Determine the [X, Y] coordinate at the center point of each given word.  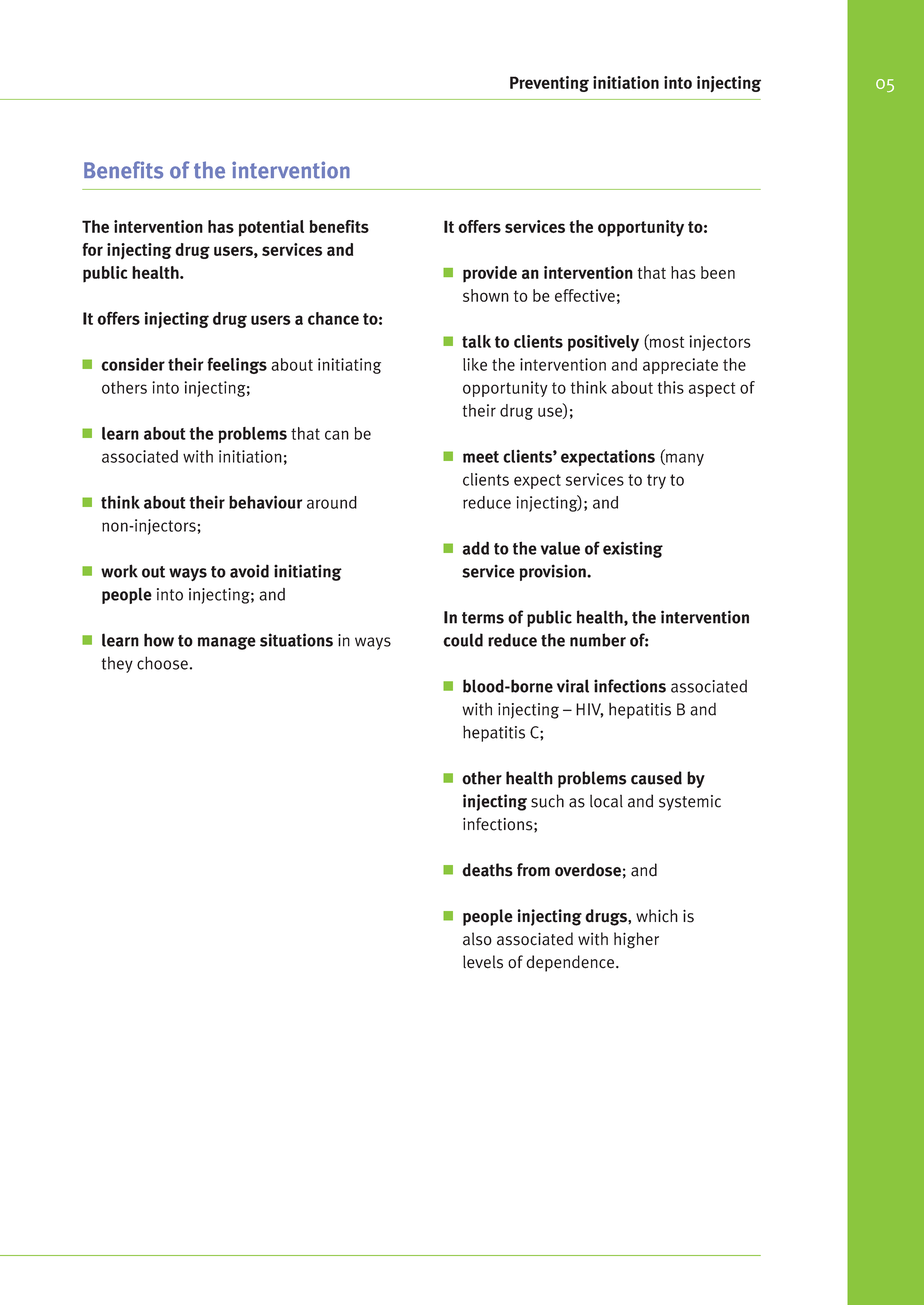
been [718, 272]
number [598, 640]
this [670, 387]
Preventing [549, 84]
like [475, 364]
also [477, 939]
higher [636, 940]
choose [162, 663]
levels [483, 962]
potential [271, 228]
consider [133, 364]
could [463, 640]
